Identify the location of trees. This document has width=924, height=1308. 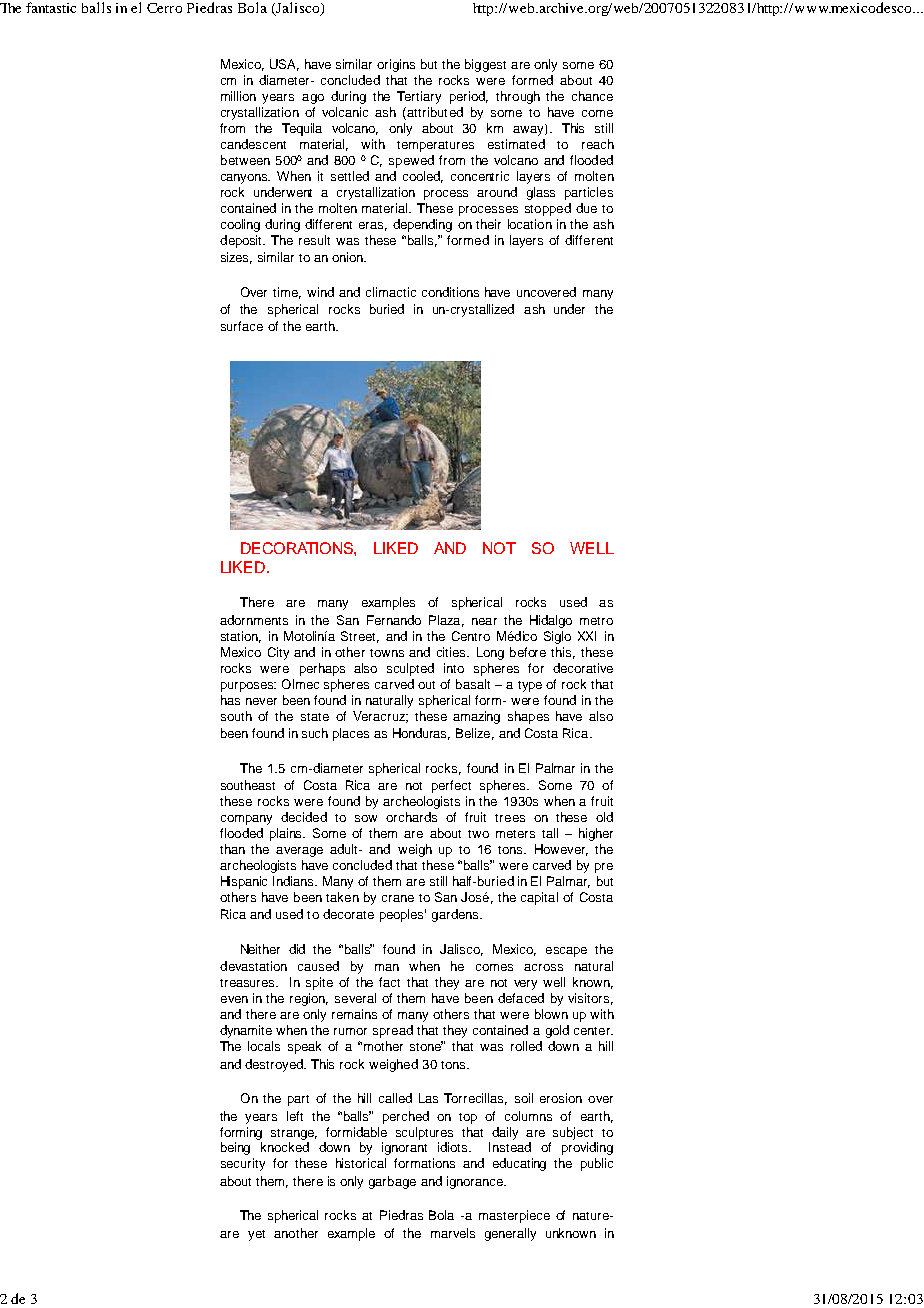
(510, 818).
